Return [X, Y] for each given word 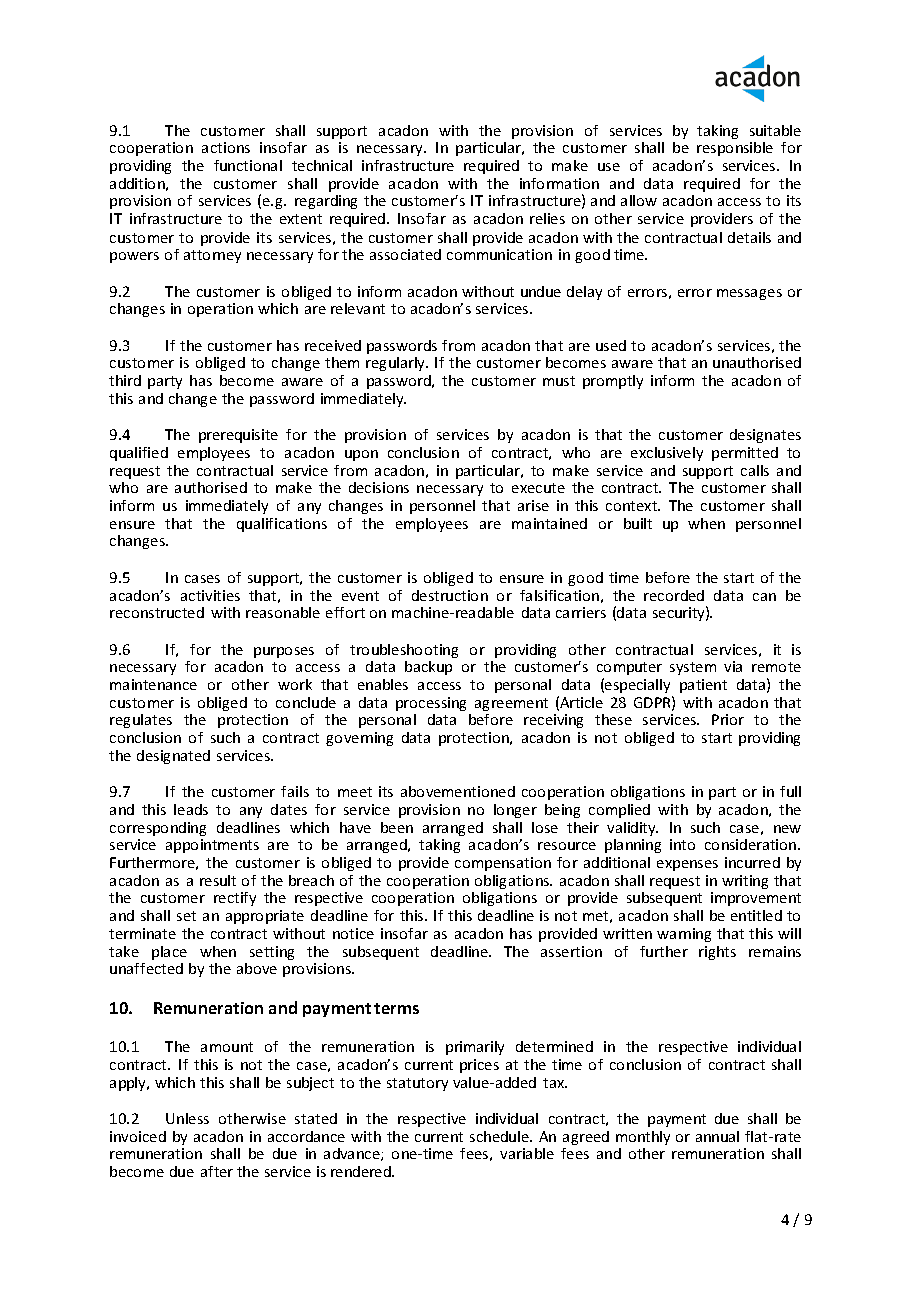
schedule [500, 1136]
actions [226, 147]
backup [428, 668]
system [693, 668]
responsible [735, 149]
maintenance [153, 684]
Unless [187, 1118]
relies [547, 218]
